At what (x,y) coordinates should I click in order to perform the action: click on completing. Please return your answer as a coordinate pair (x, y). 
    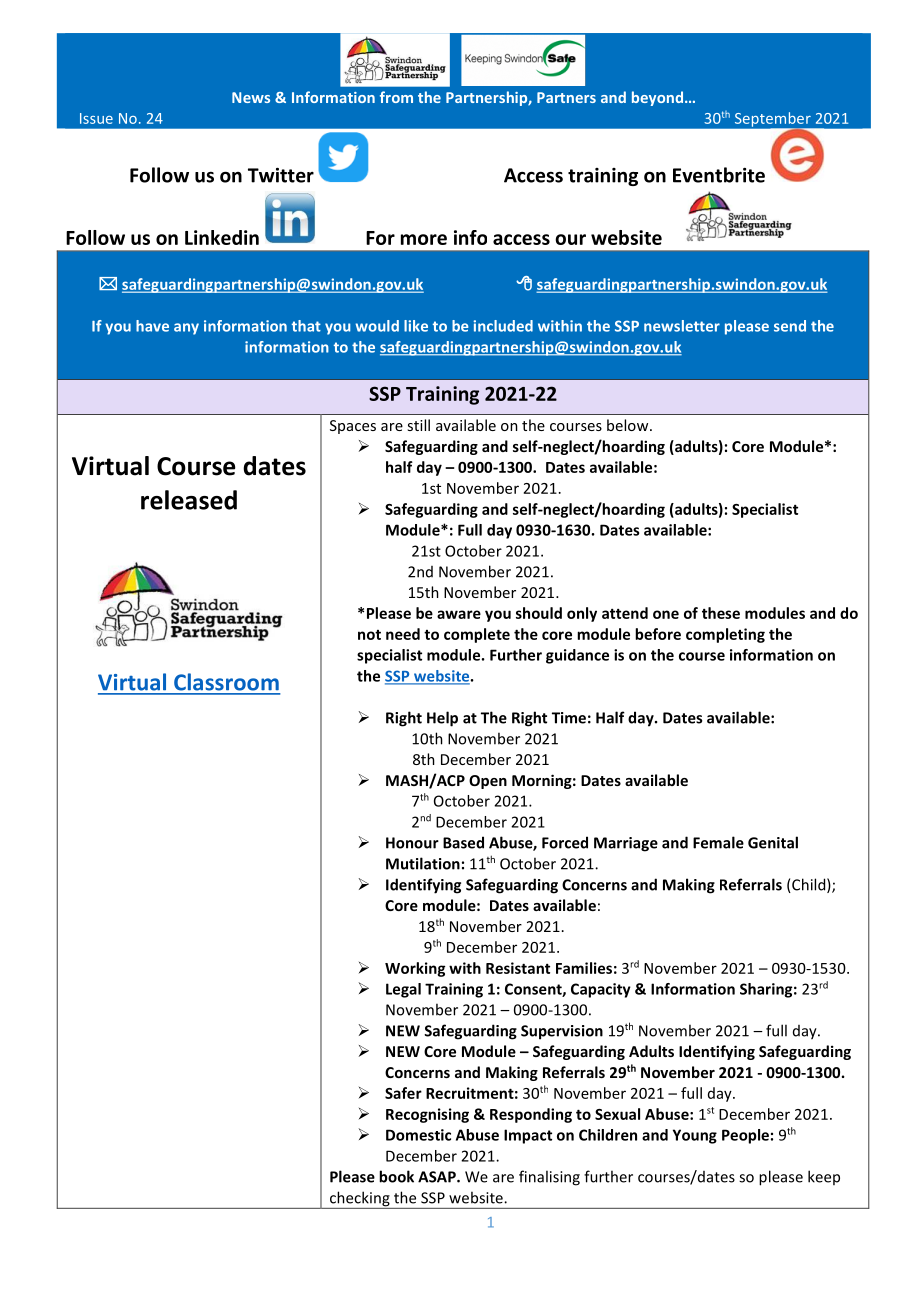
    Looking at the image, I should click on (725, 635).
